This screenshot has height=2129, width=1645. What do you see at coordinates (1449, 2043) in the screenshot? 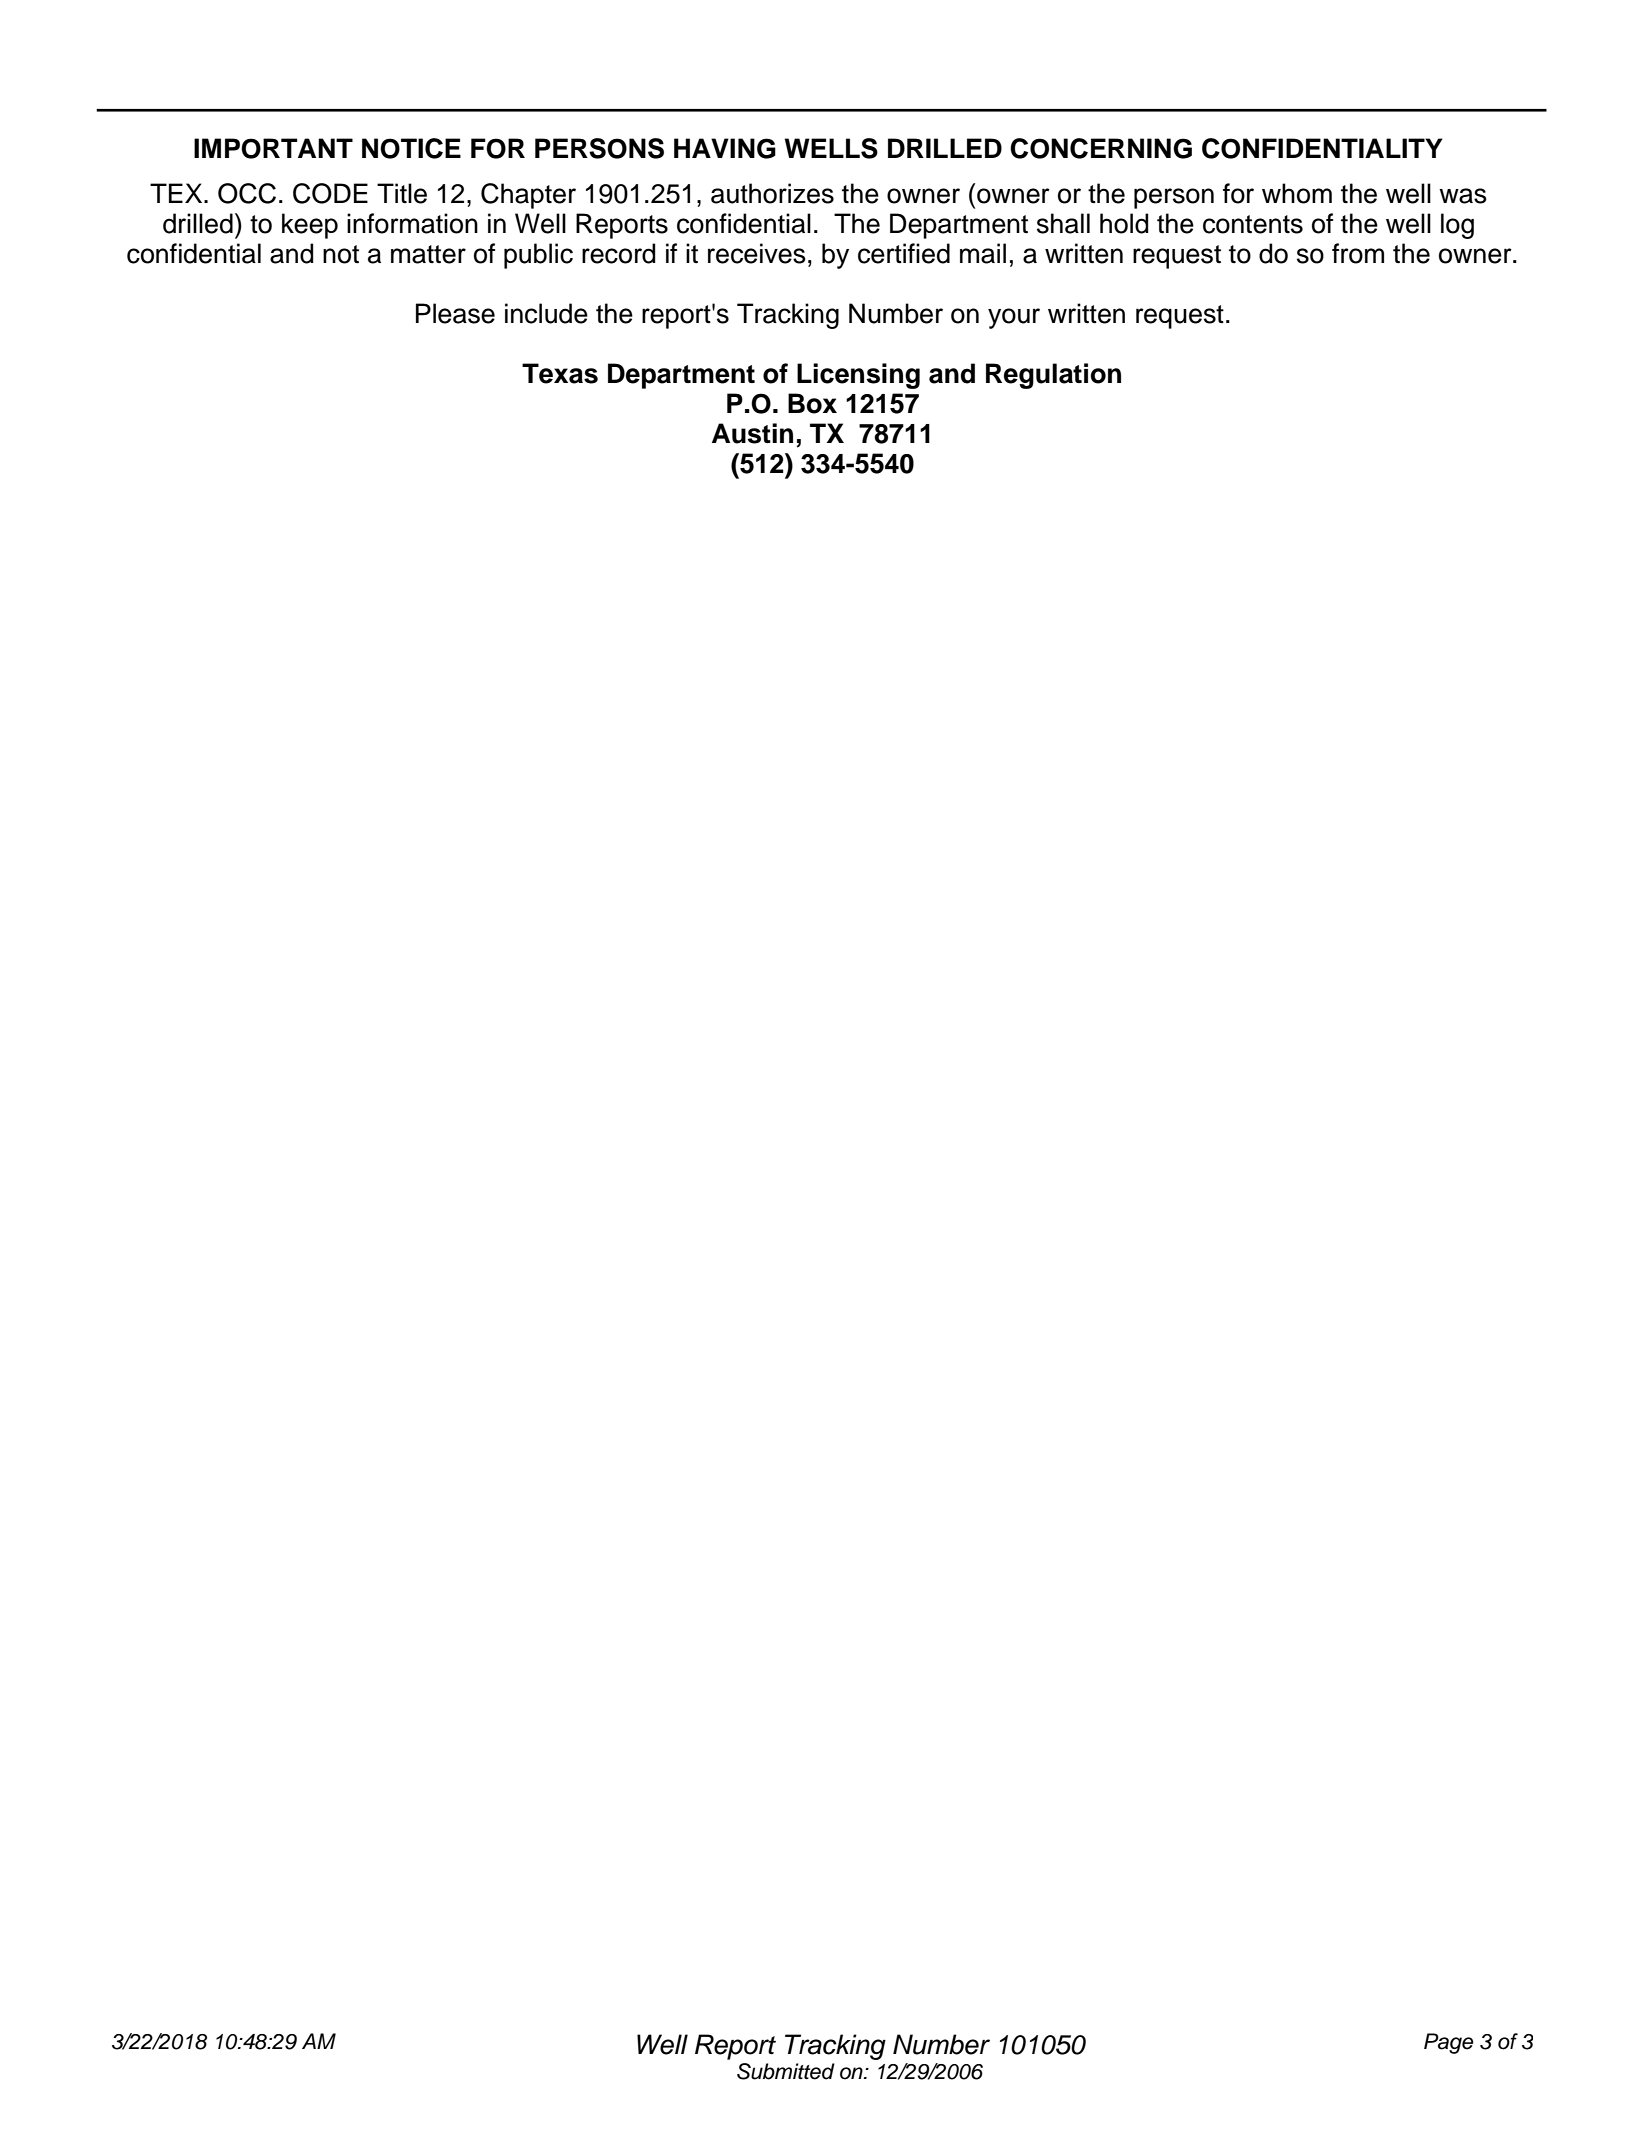
I see `Page` at bounding box center [1449, 2043].
